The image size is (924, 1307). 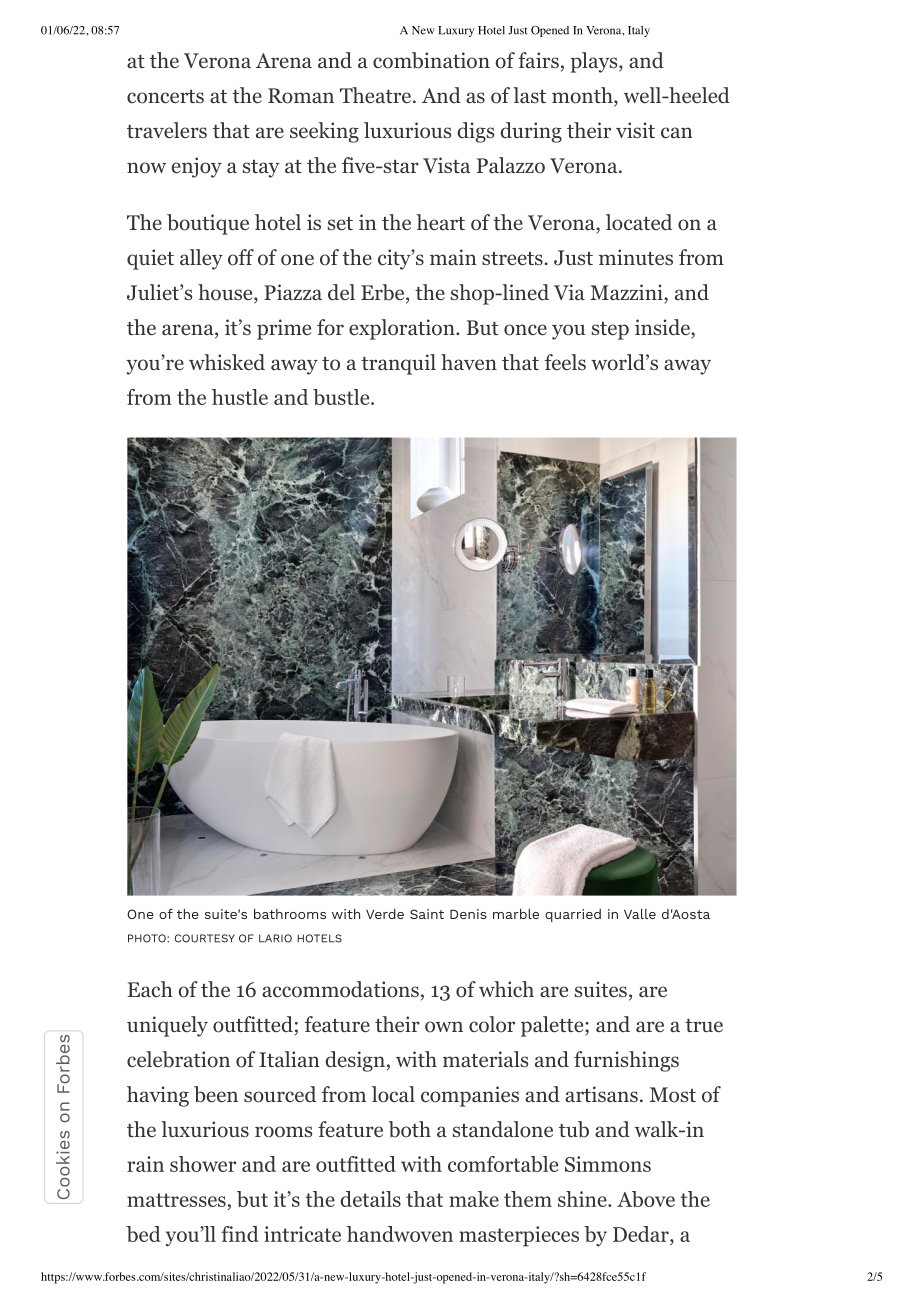 I want to click on bustle, so click(x=342, y=397).
